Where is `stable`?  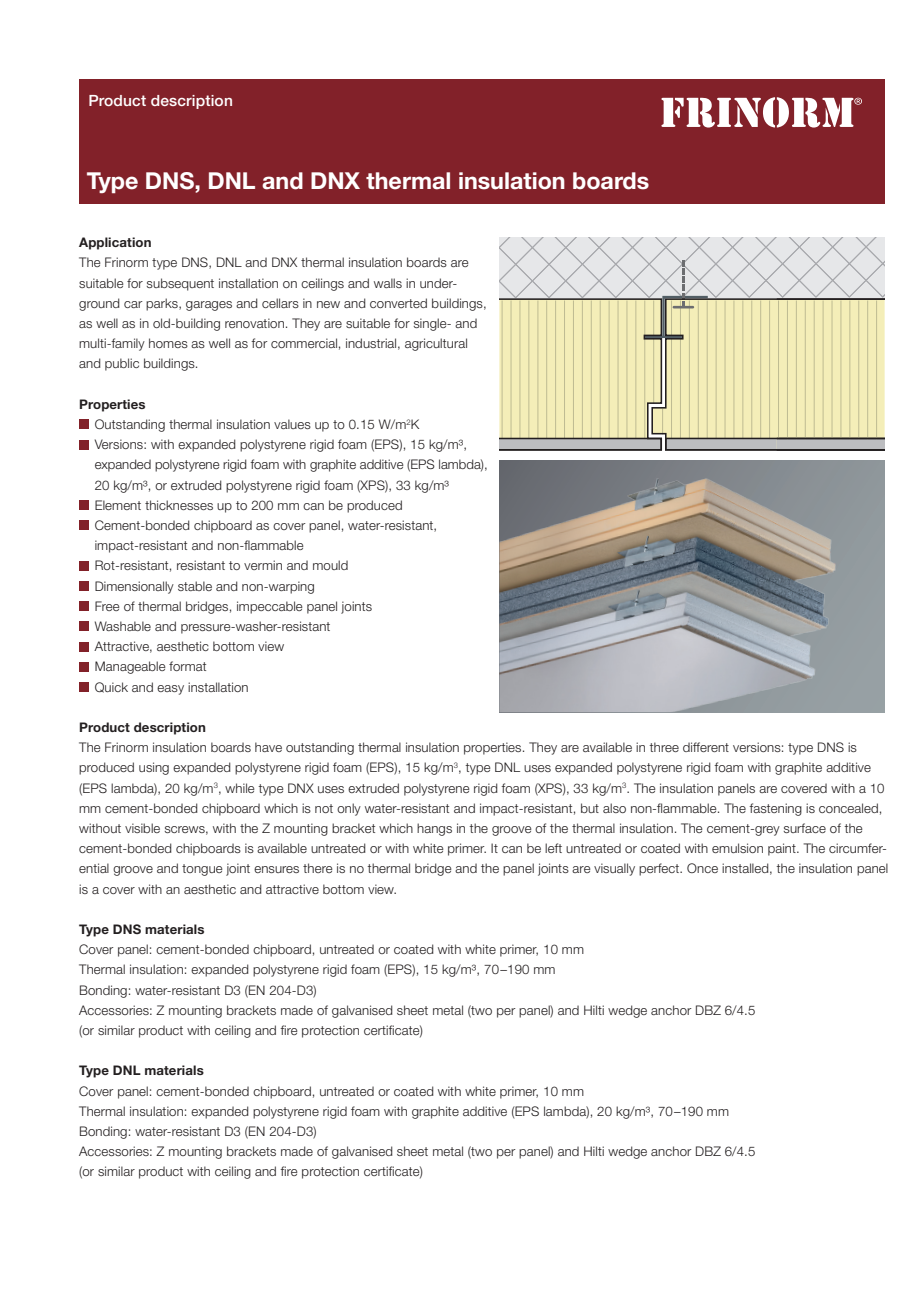
stable is located at coordinates (195, 586).
